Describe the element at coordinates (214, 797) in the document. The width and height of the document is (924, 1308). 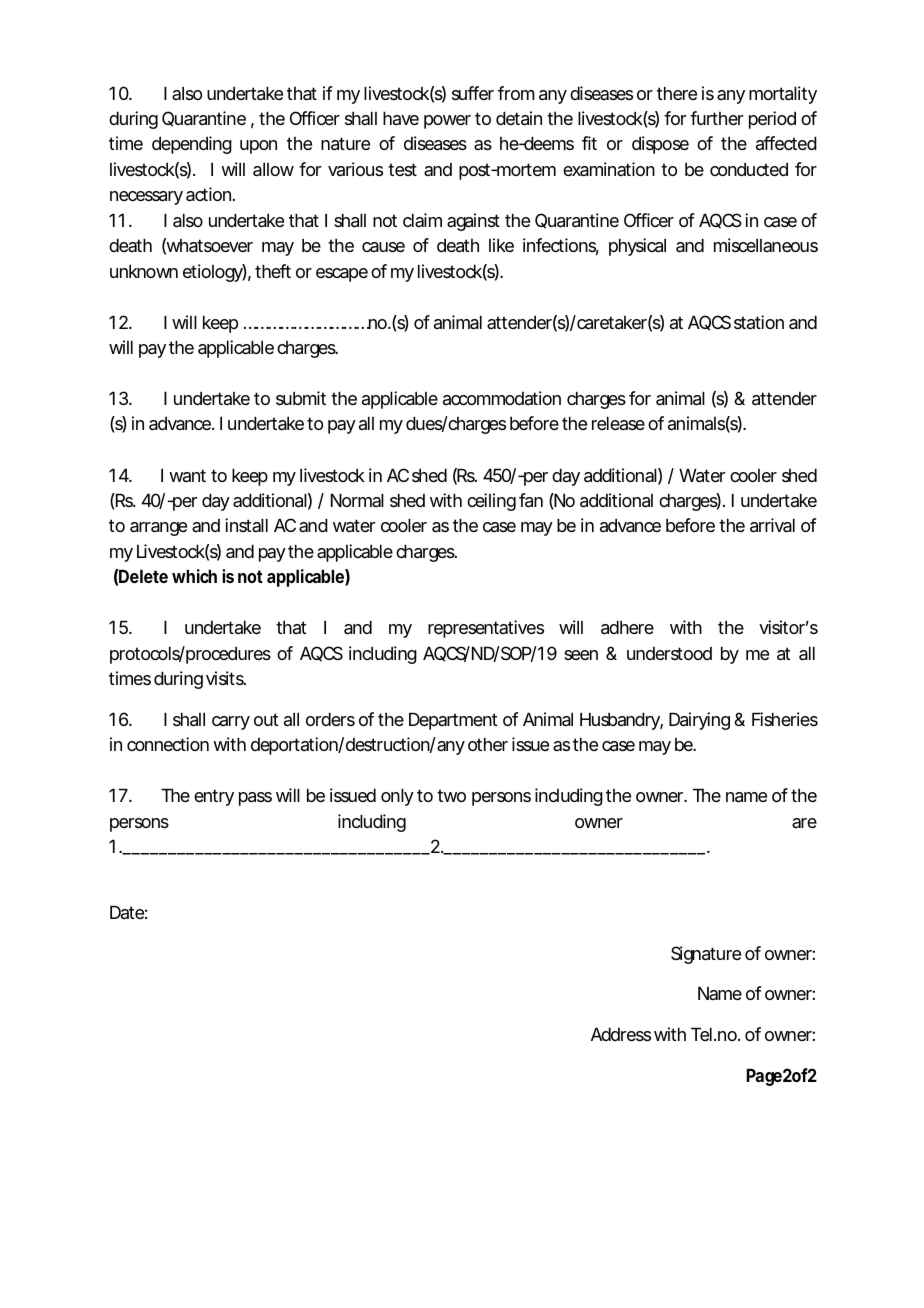
I see `entry` at that location.
